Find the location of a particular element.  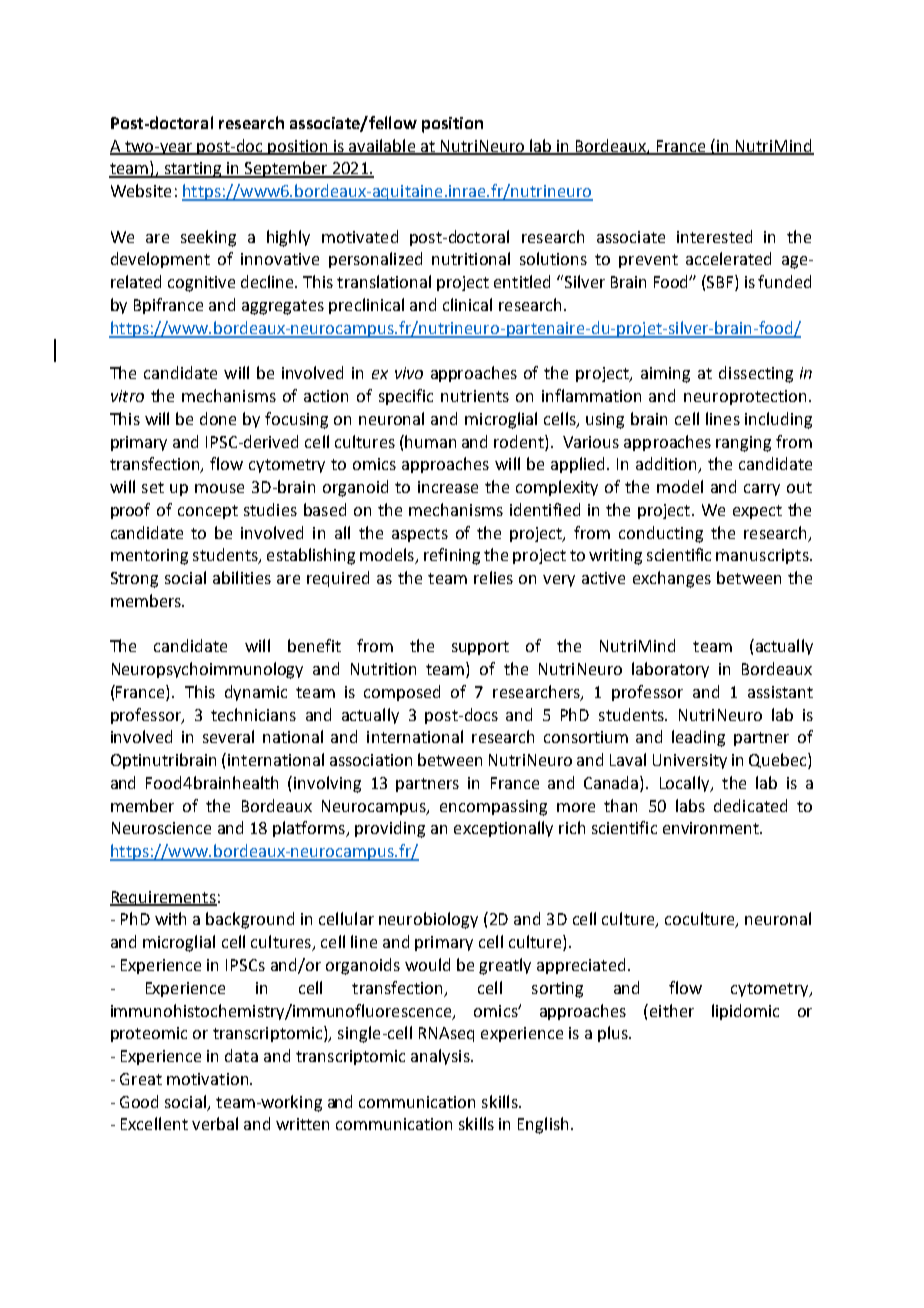

neurobiology is located at coordinates (428, 920).
